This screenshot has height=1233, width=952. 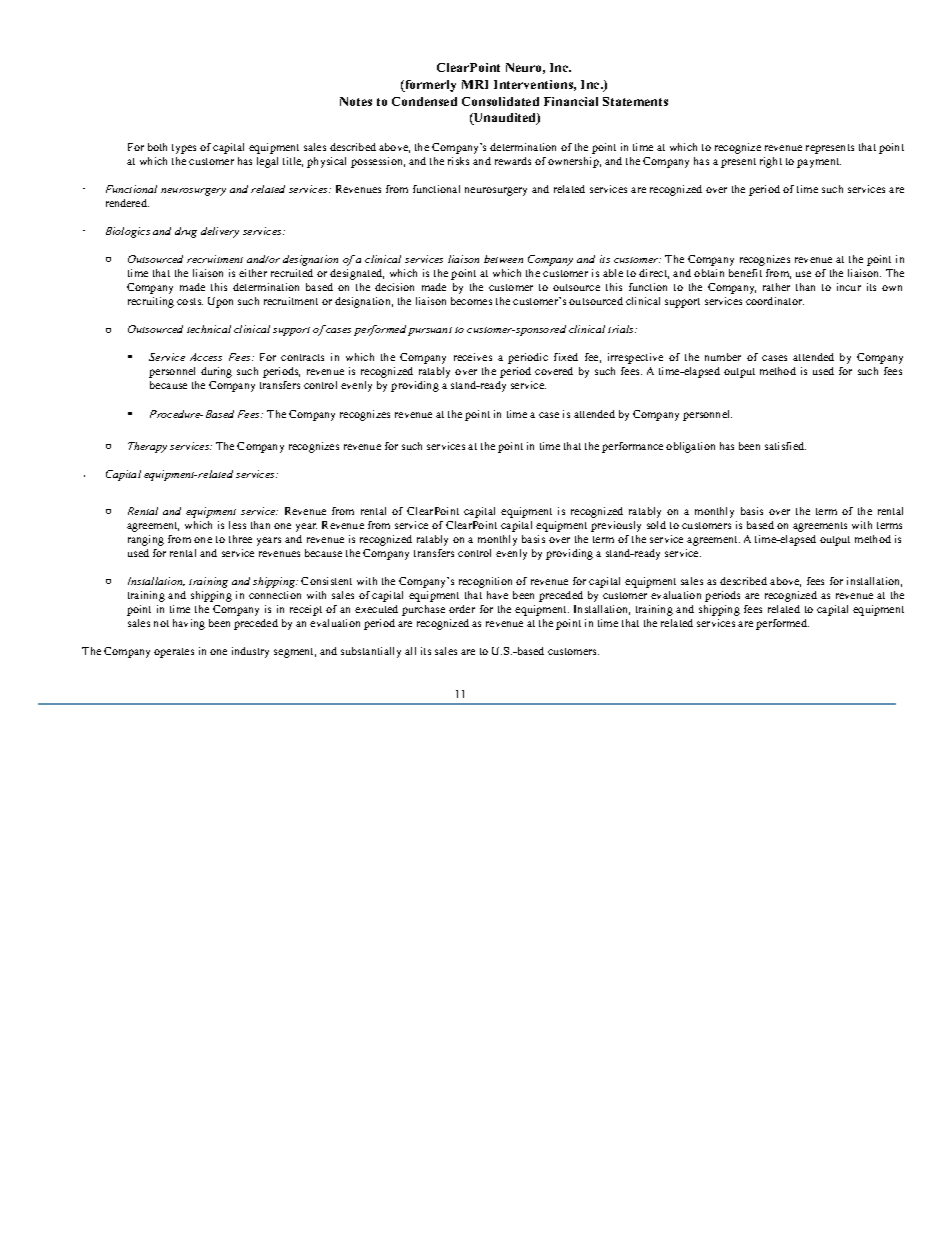 What do you see at coordinates (635, 101) in the screenshot?
I see `Statements` at bounding box center [635, 101].
